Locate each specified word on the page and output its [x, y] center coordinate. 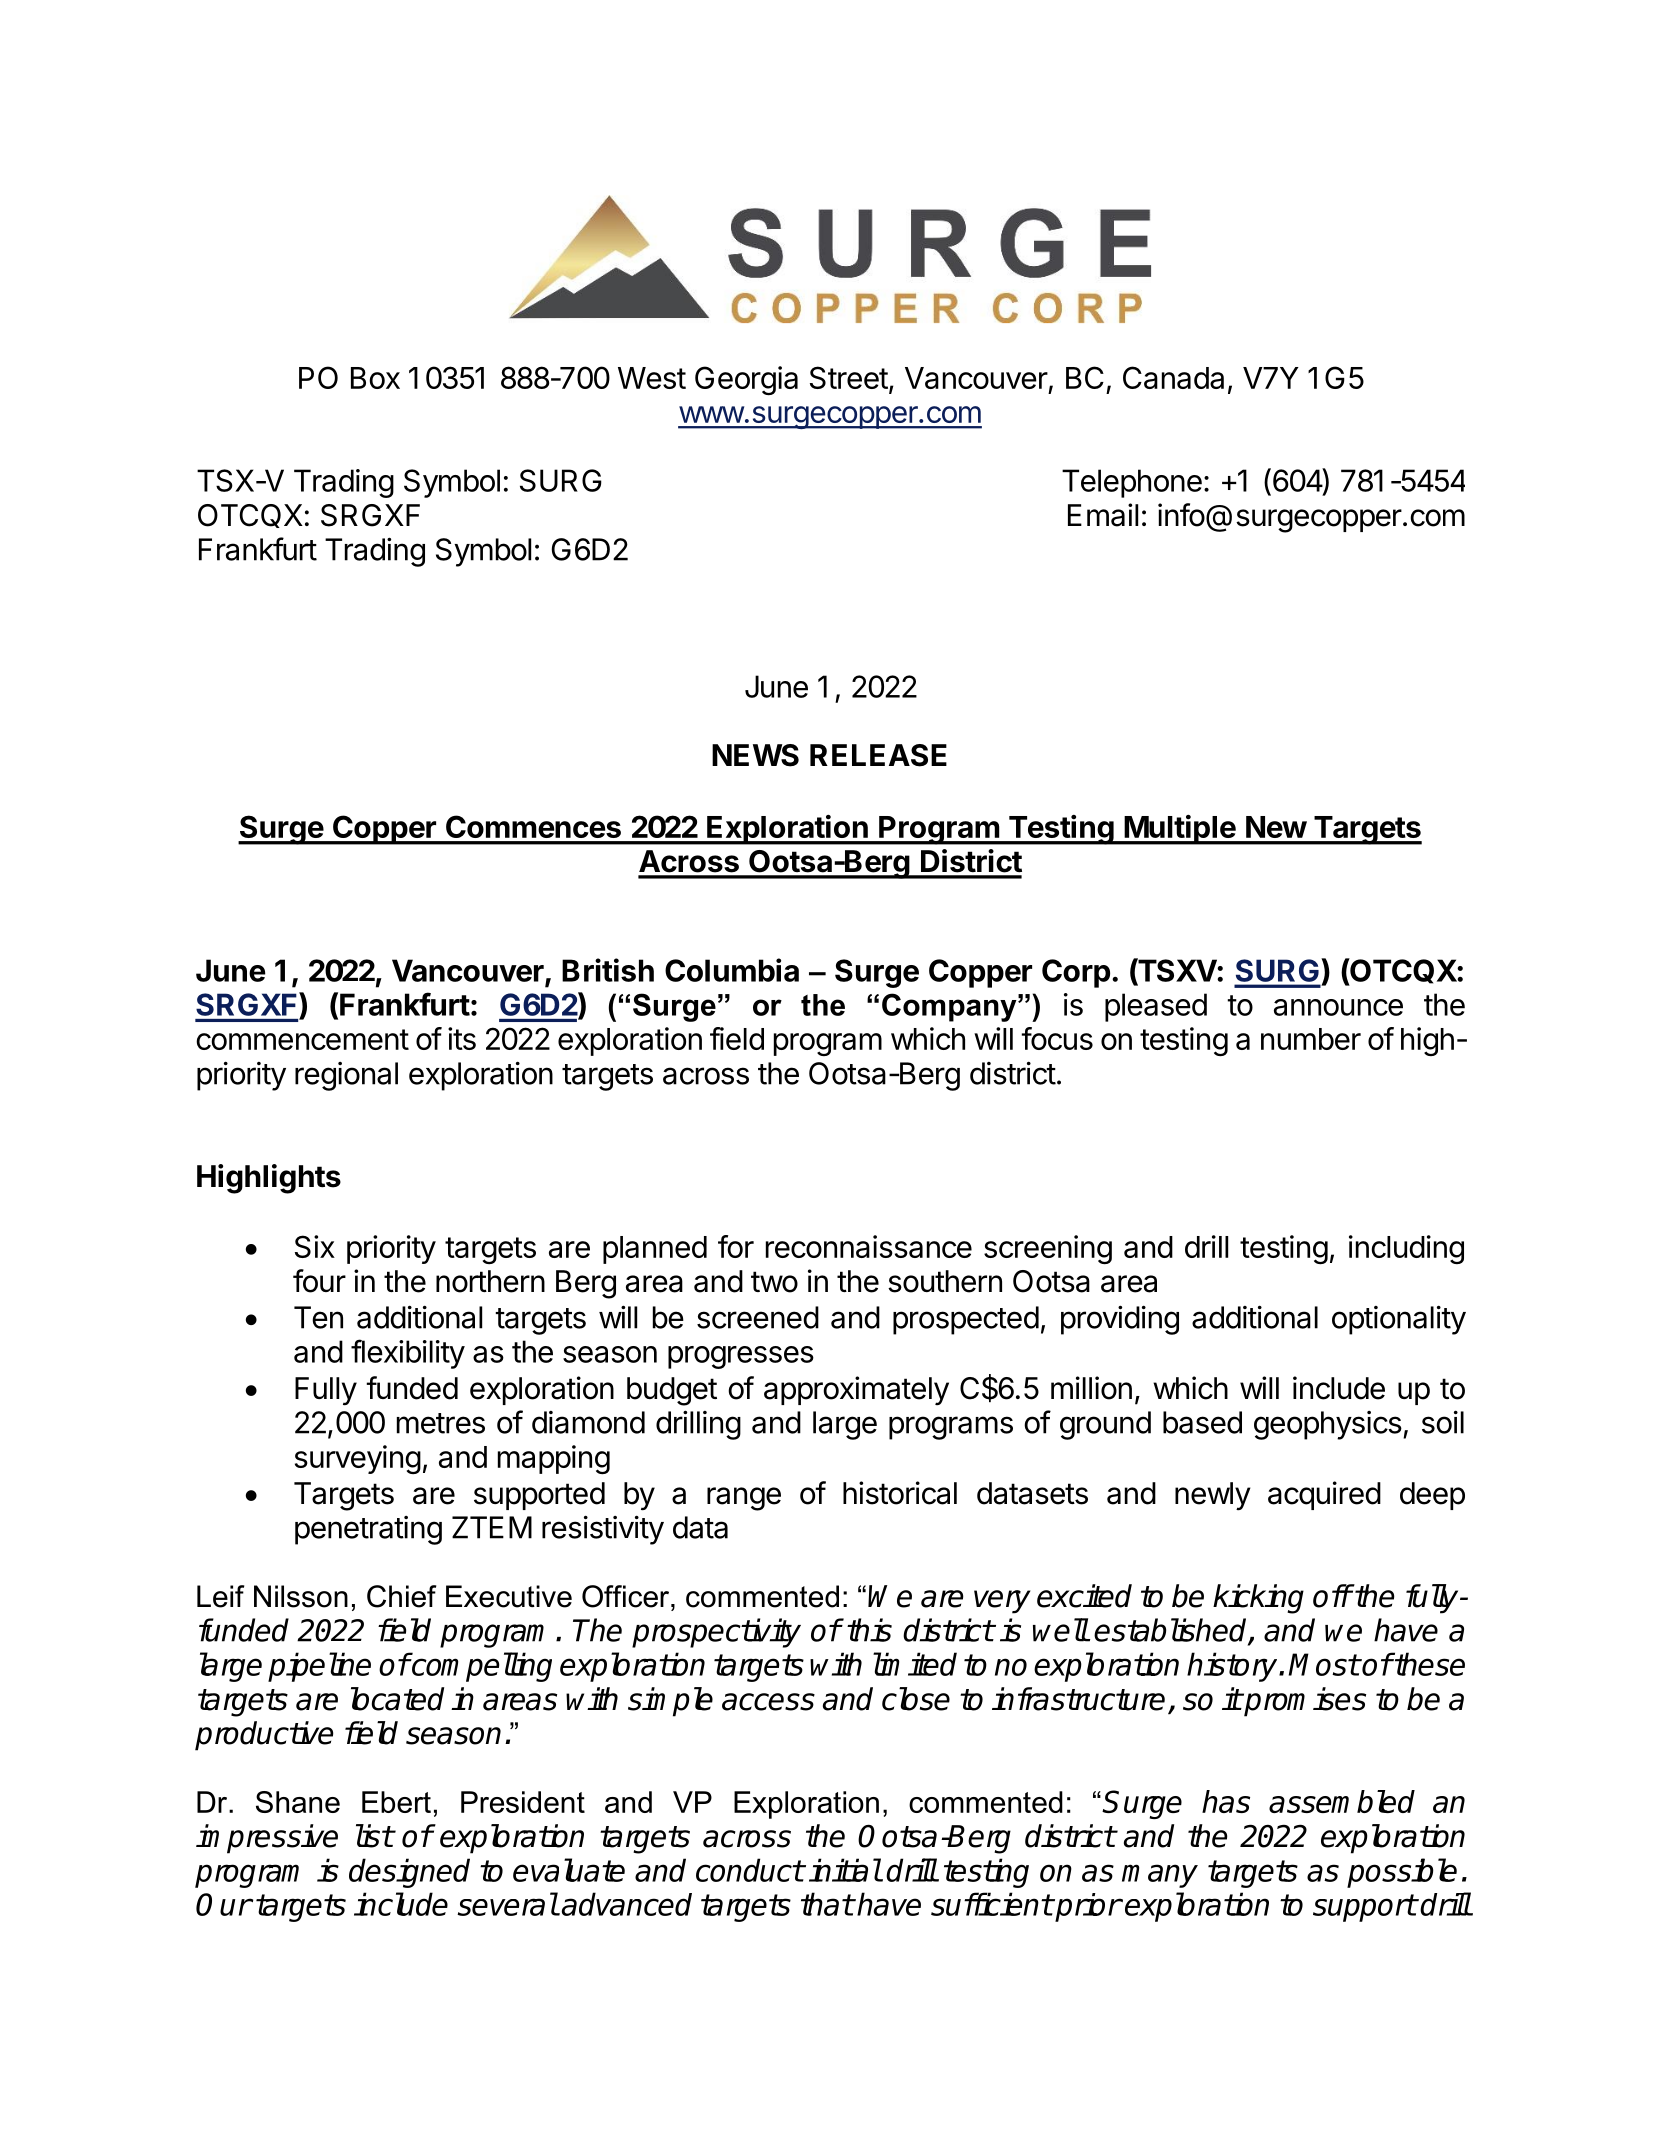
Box [375, 378]
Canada [1173, 377]
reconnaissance [869, 1246]
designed [409, 1873]
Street [849, 377]
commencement [302, 1039]
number [1311, 1039]
